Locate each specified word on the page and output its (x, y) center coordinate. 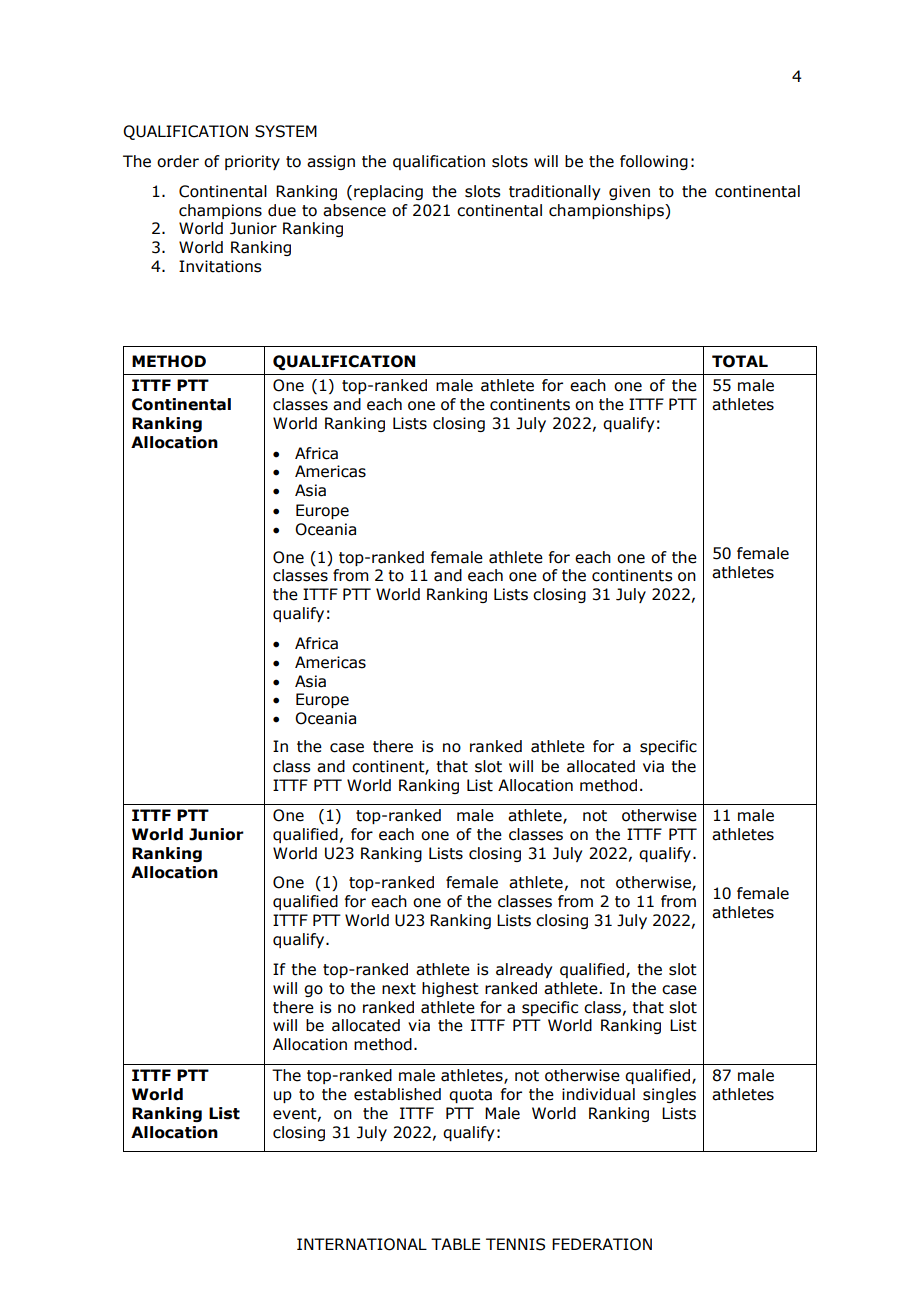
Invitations (220, 266)
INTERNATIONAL (362, 1244)
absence (354, 210)
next (399, 989)
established (397, 1094)
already (524, 970)
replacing (388, 192)
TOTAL (740, 361)
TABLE (455, 1244)
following (654, 162)
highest (450, 989)
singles (669, 1095)
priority (252, 162)
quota (470, 1096)
